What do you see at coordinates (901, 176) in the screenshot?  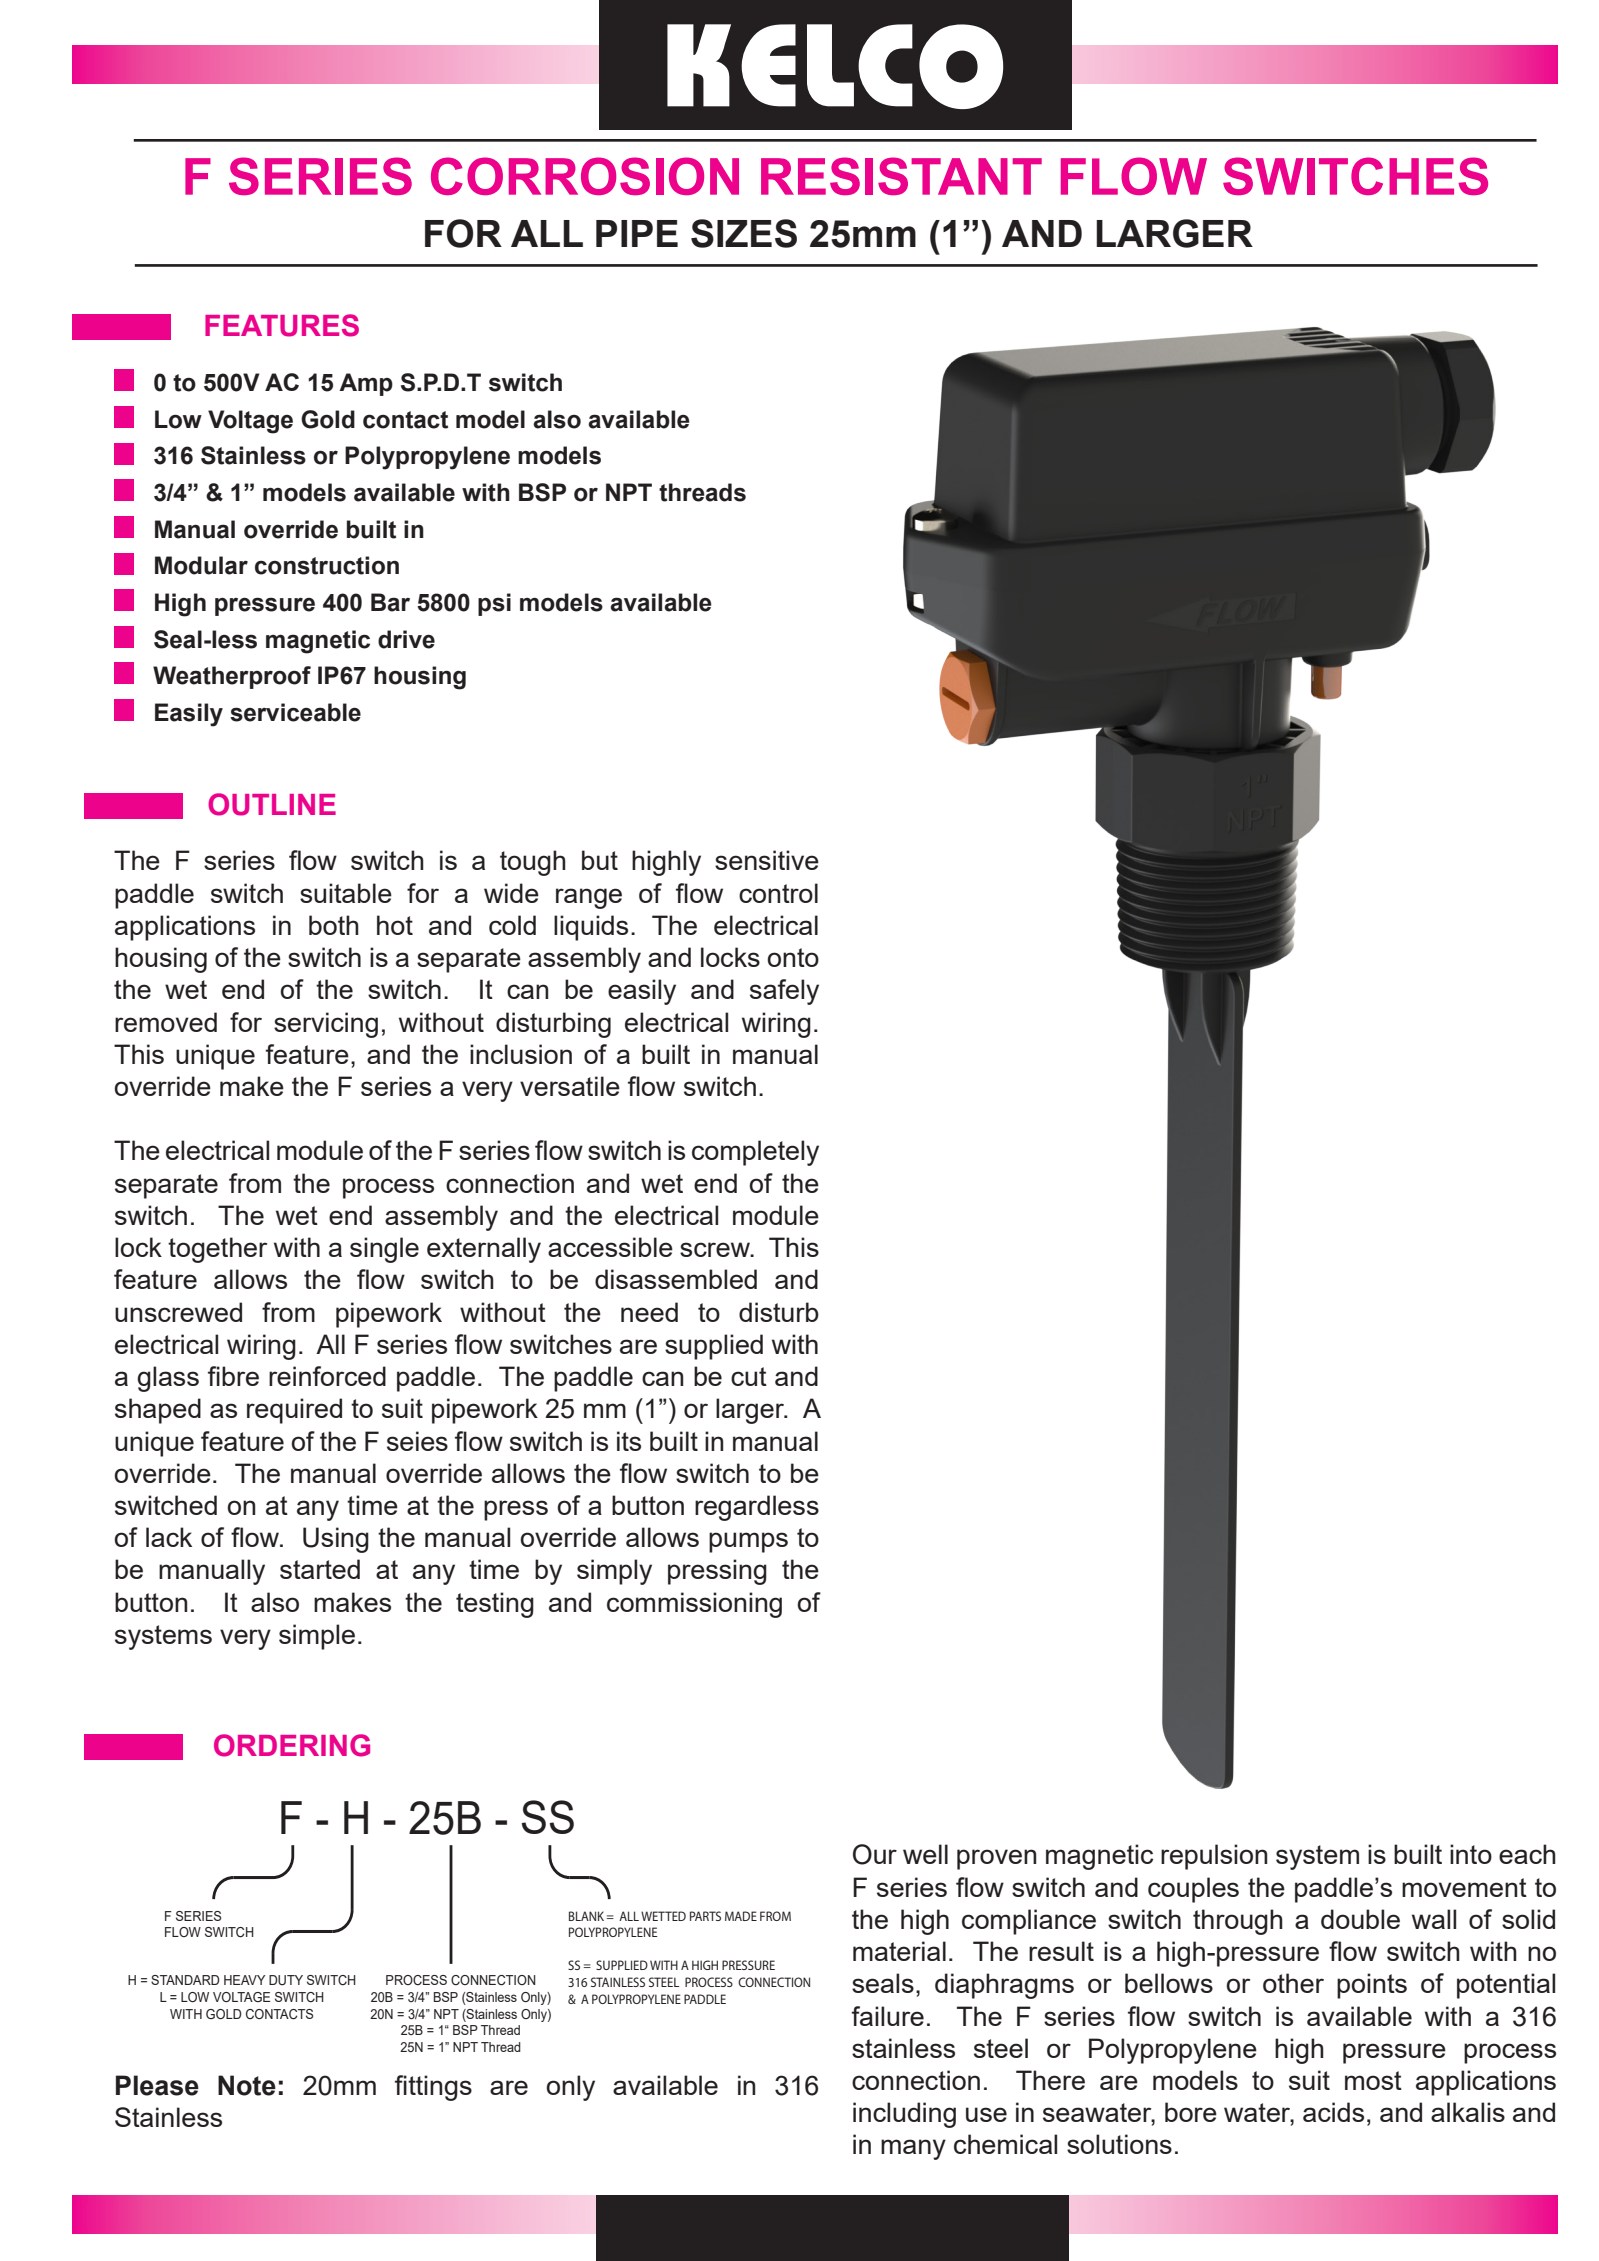 I see `RESISTANT` at bounding box center [901, 176].
